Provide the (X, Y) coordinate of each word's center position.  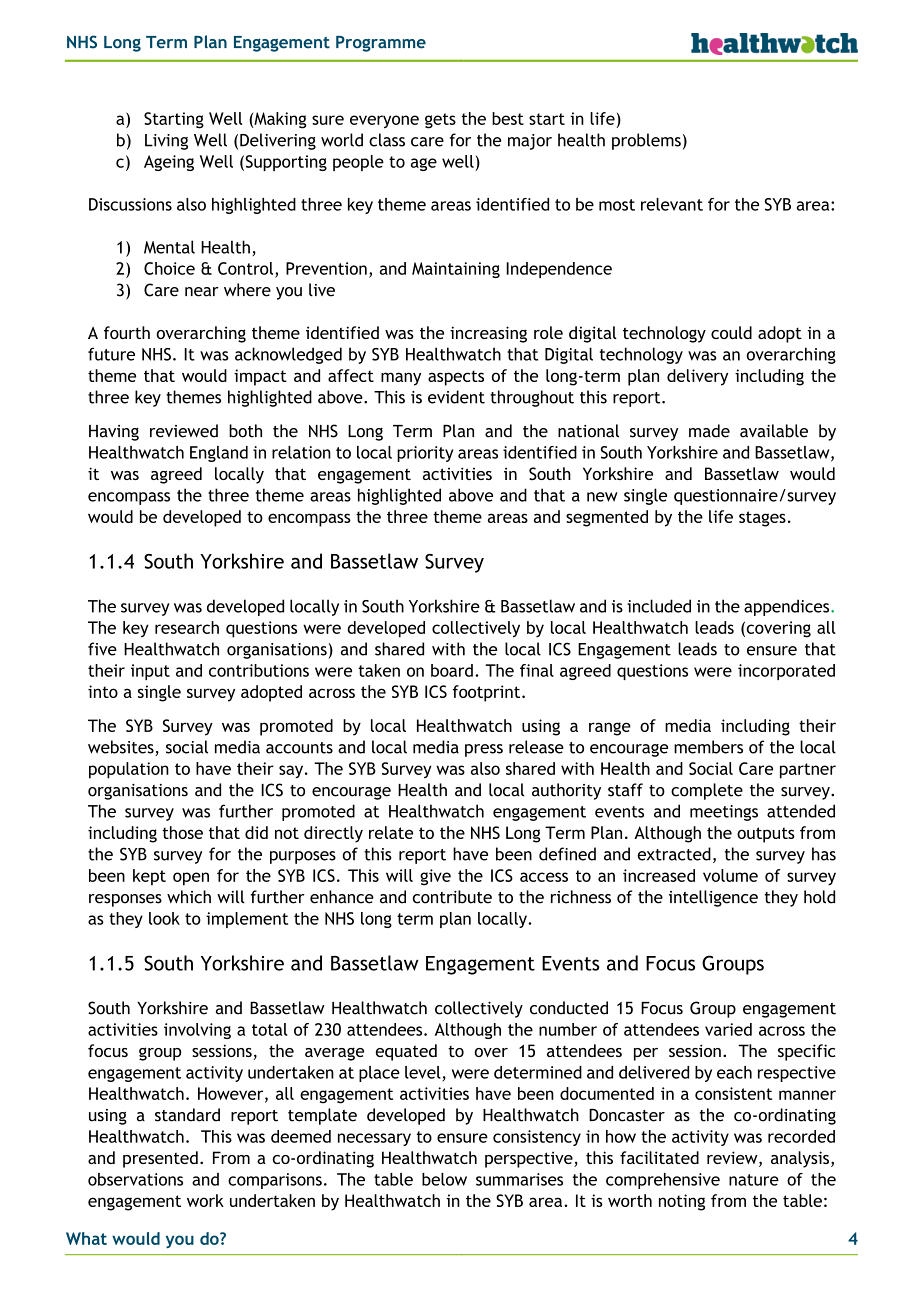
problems (646, 141)
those (182, 832)
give (435, 877)
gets (440, 121)
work (205, 1200)
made (709, 431)
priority (425, 454)
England (219, 454)
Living (166, 142)
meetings (724, 813)
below (444, 1179)
